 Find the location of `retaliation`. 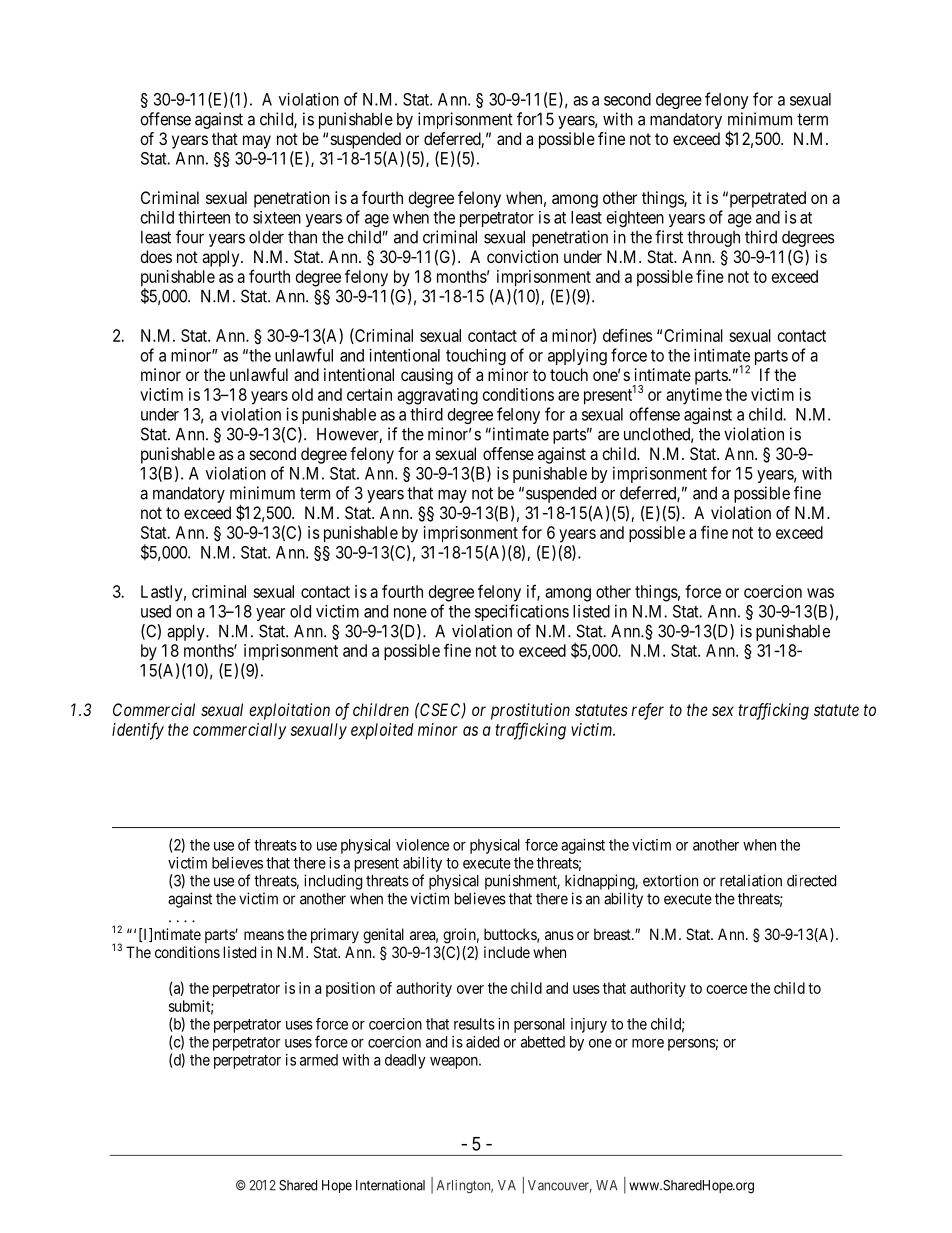

retaliation is located at coordinates (751, 880).
